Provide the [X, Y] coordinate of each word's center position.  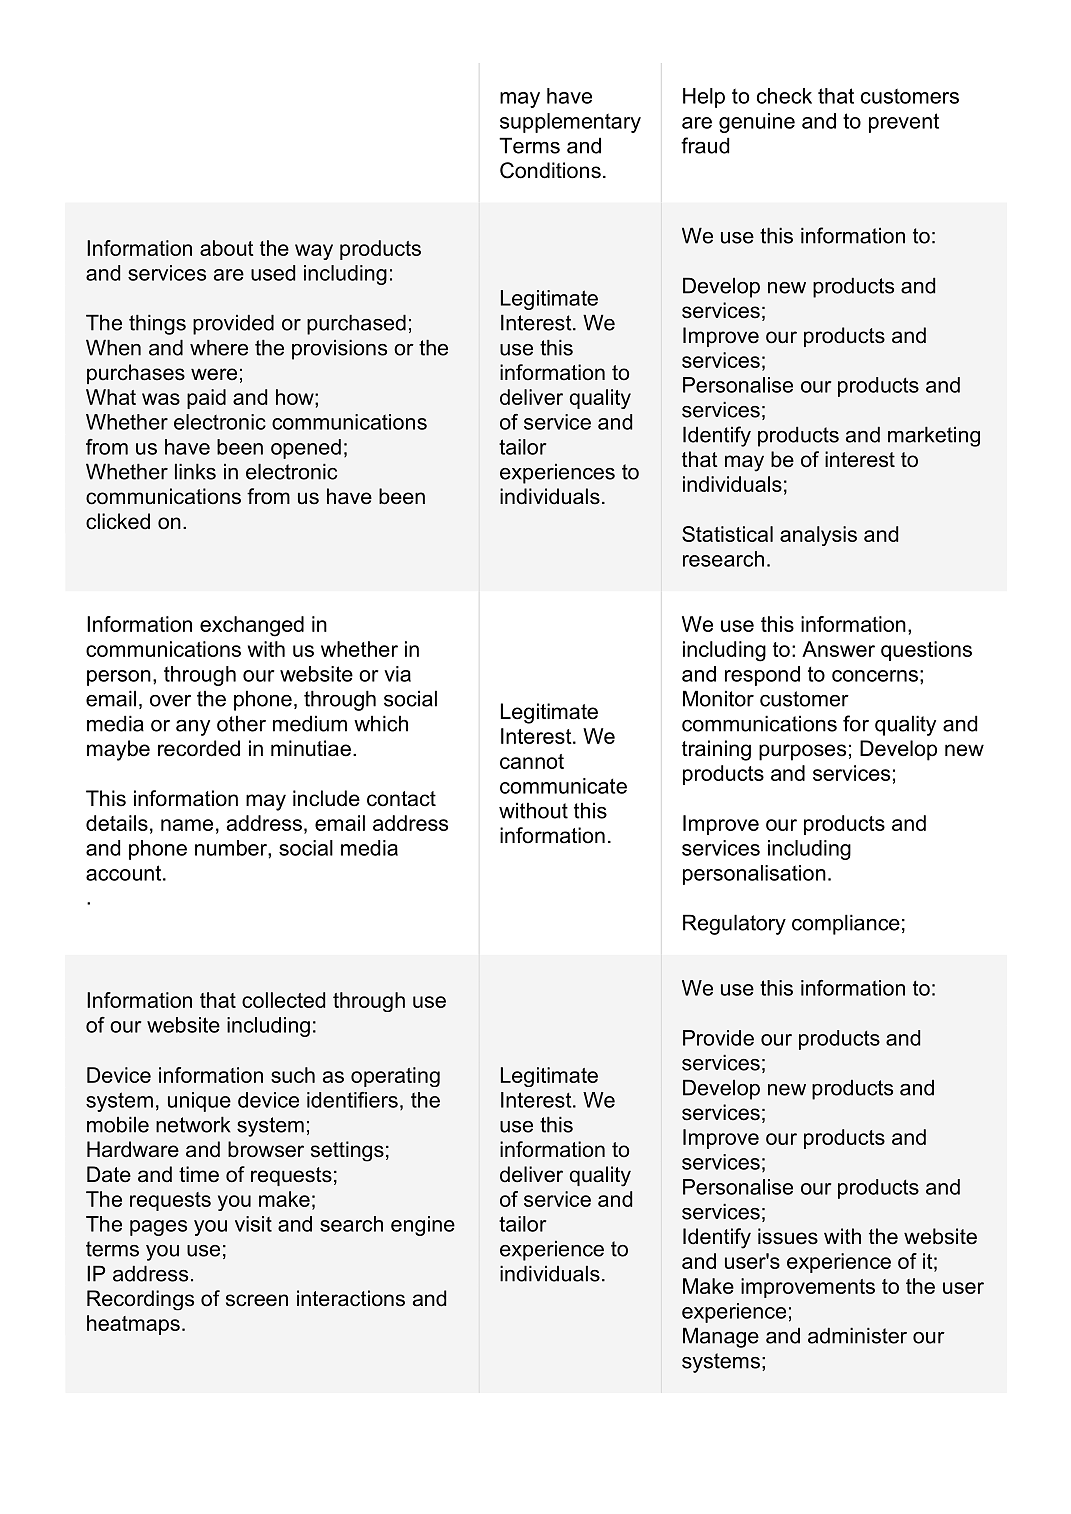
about [227, 248]
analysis [818, 536]
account [125, 873]
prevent [904, 123]
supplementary [570, 123]
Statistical [727, 534]
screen [257, 1300]
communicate [563, 786]
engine [423, 1226]
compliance [846, 924]
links [195, 471]
